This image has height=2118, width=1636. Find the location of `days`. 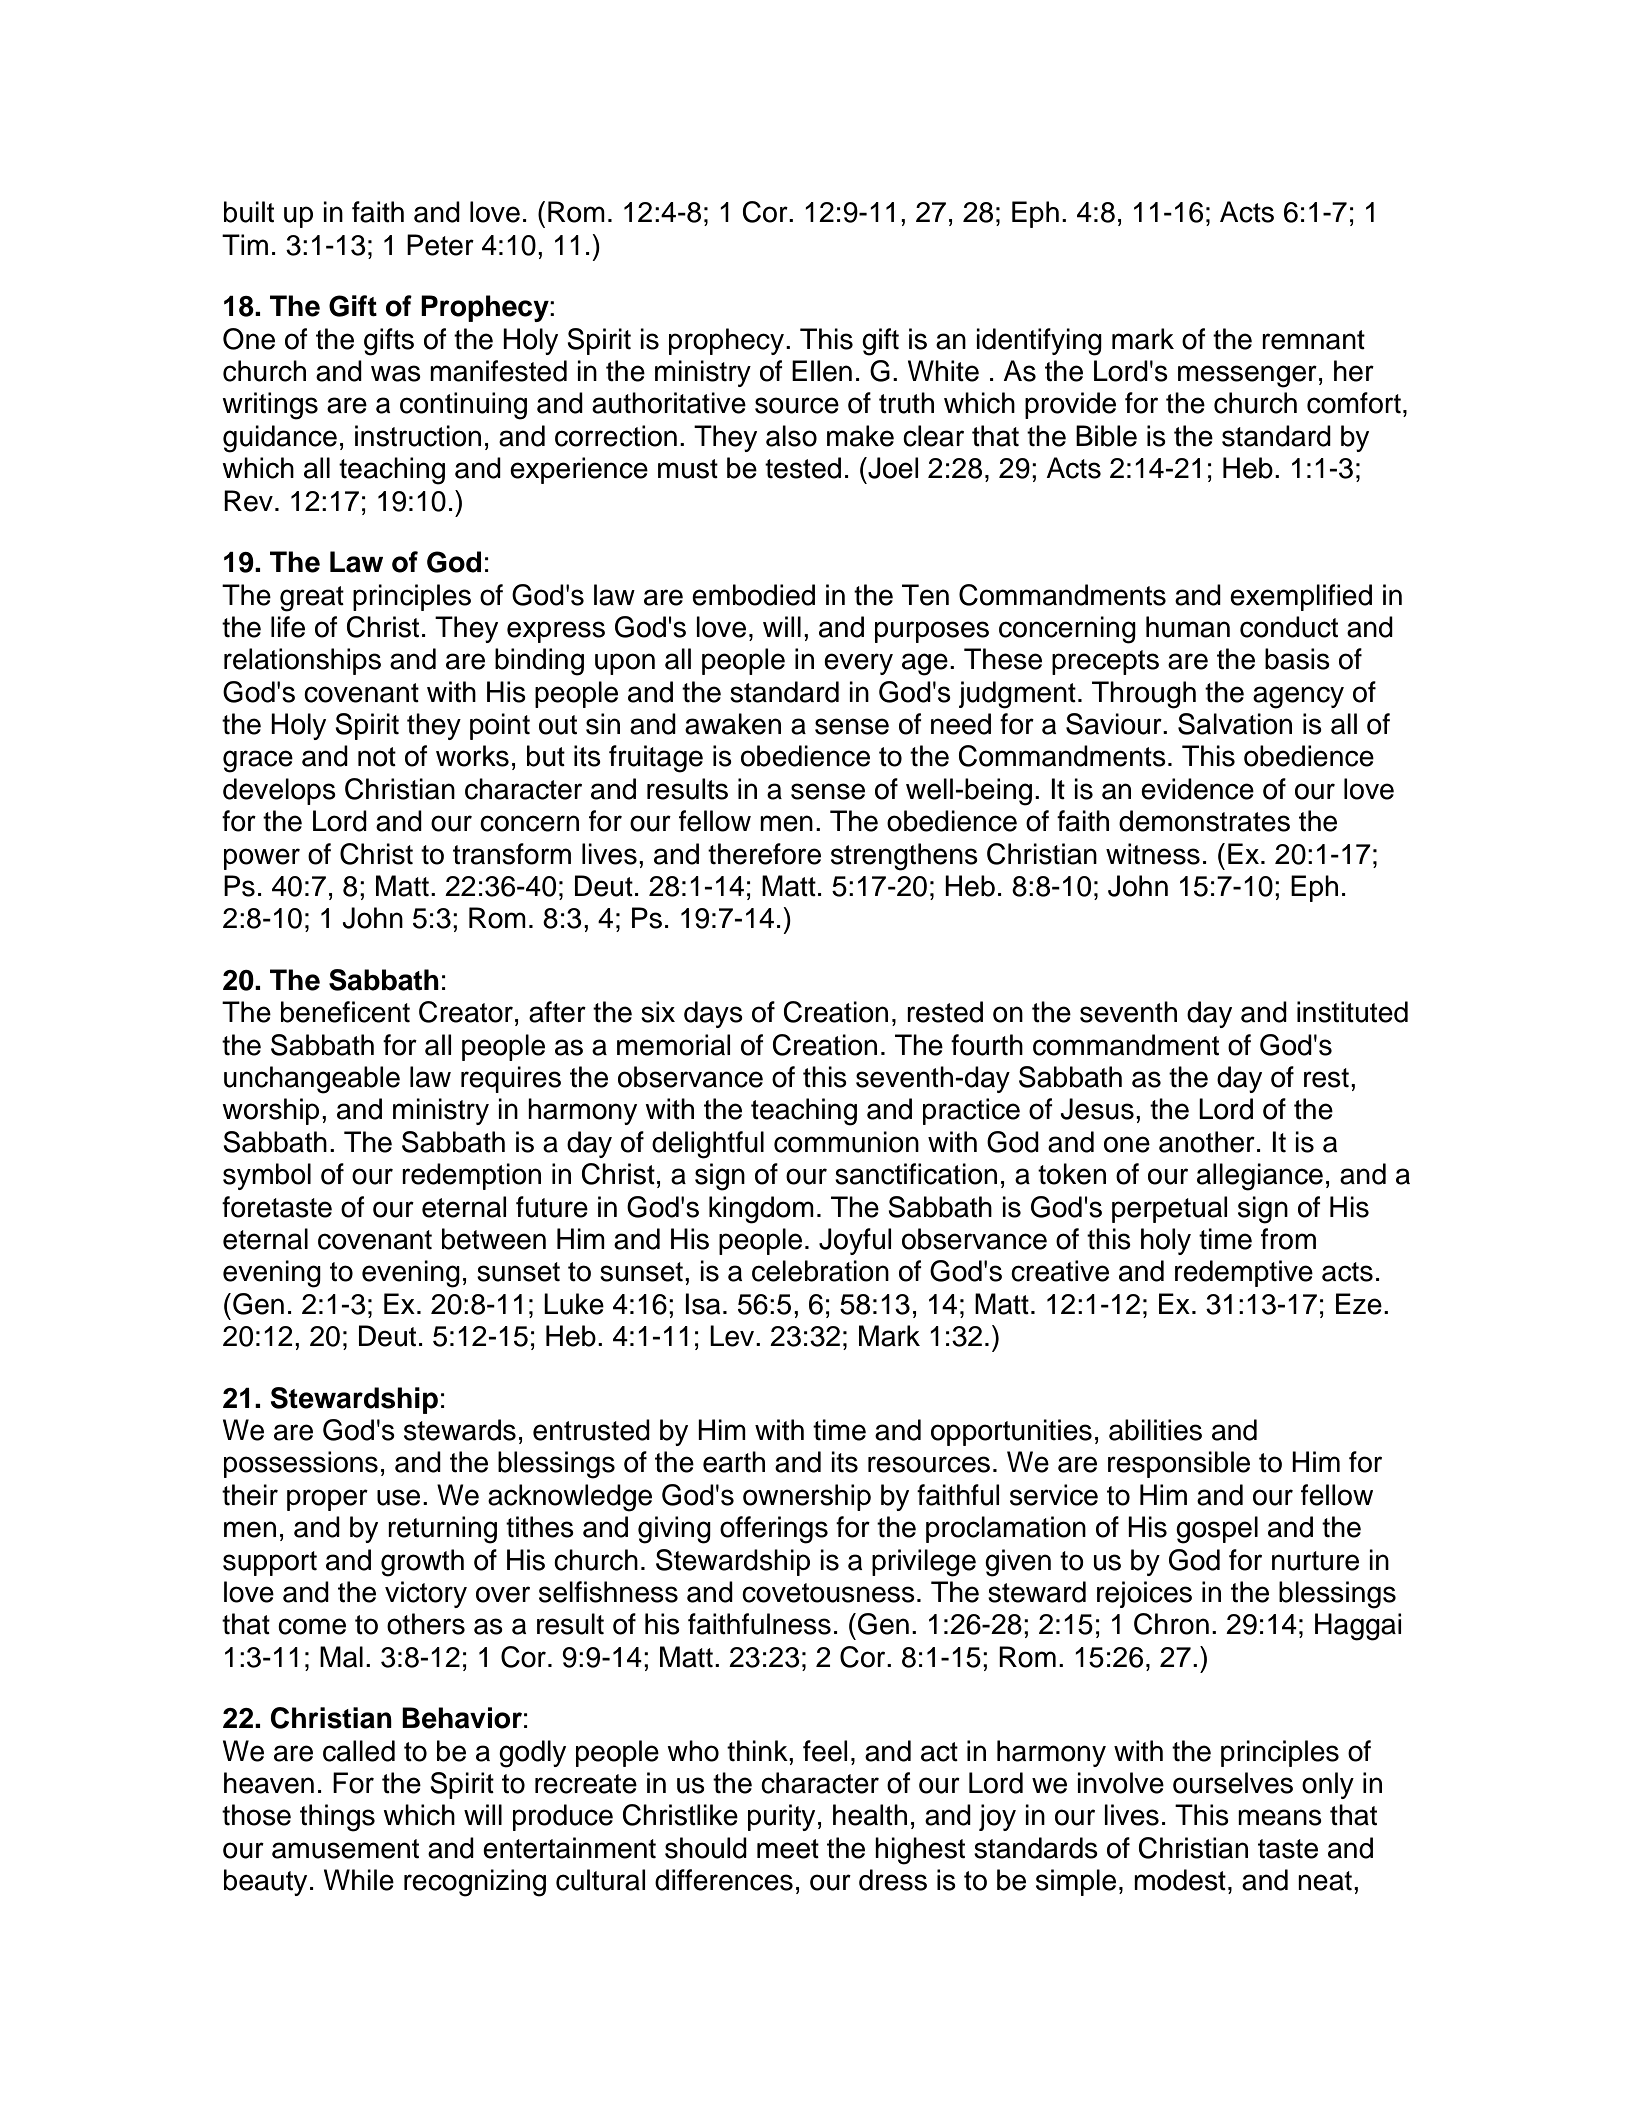

days is located at coordinates (713, 1014).
